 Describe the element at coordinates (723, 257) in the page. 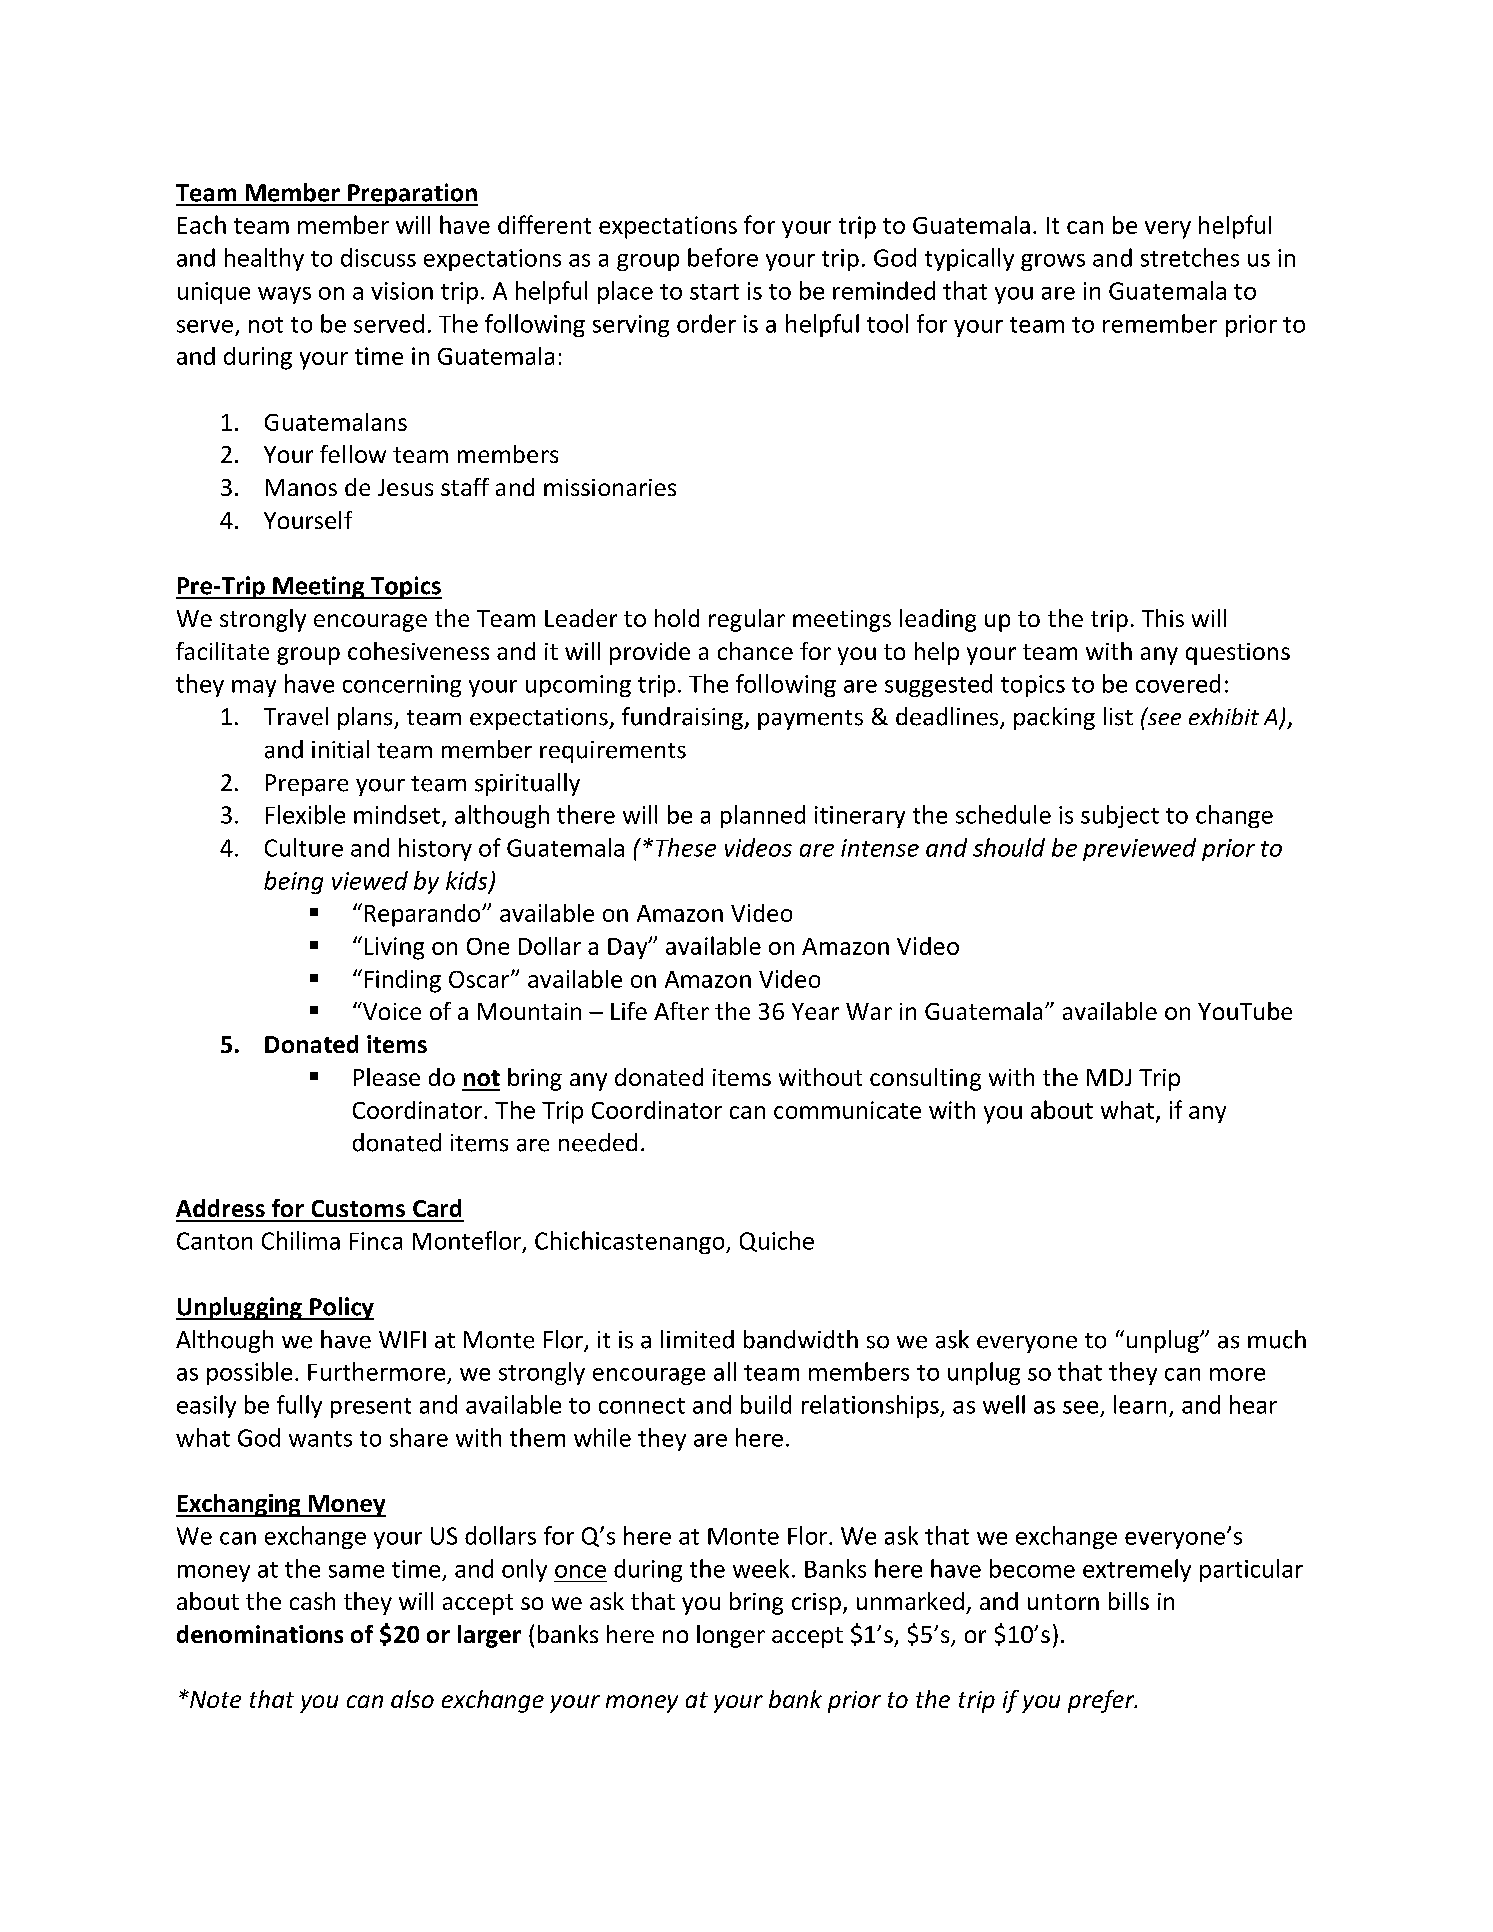

I see `before` at that location.
